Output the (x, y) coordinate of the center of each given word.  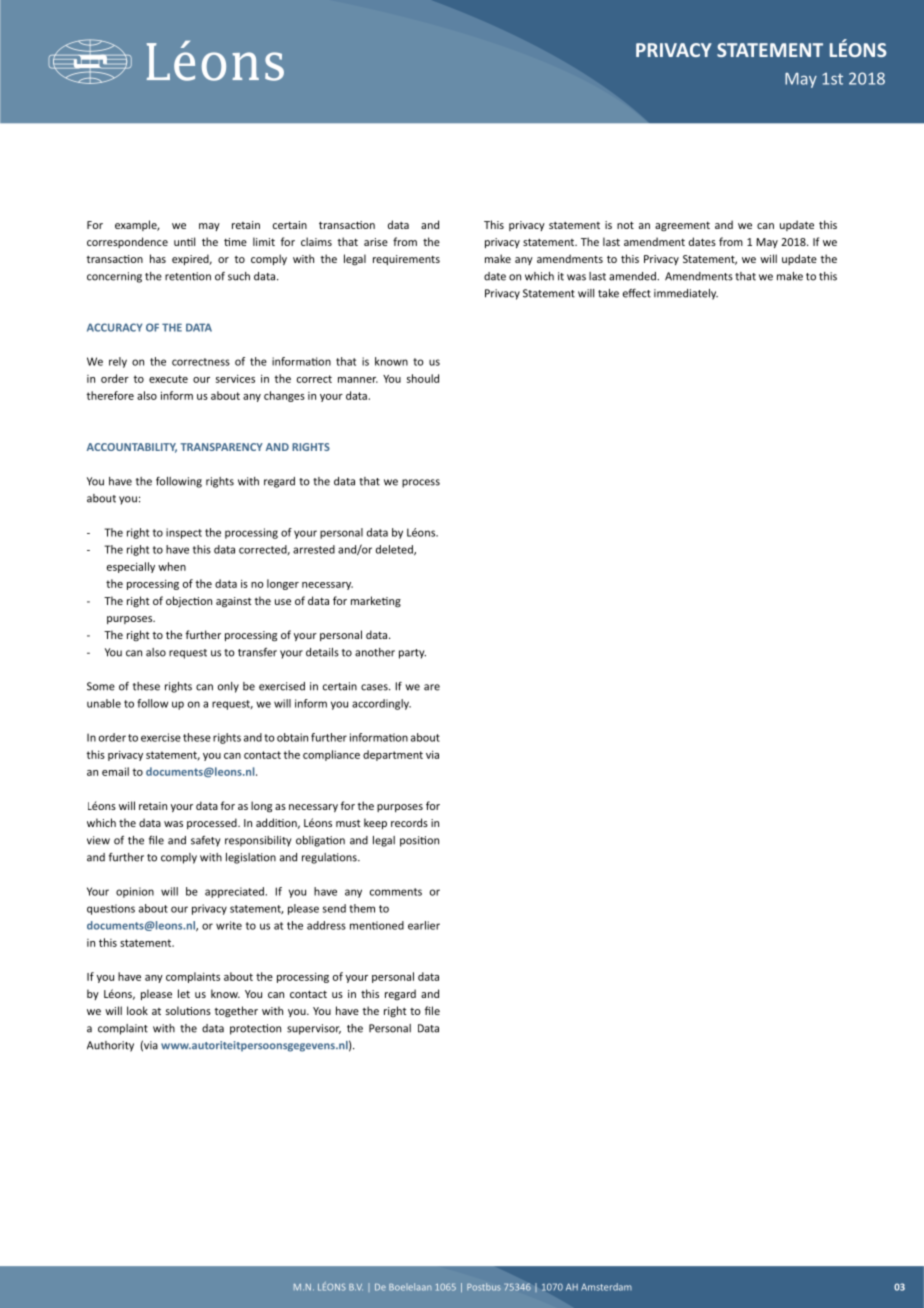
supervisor (314, 1029)
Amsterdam (606, 1287)
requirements (406, 260)
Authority (110, 1046)
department (393, 755)
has (158, 258)
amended (633, 276)
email (115, 771)
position (419, 841)
